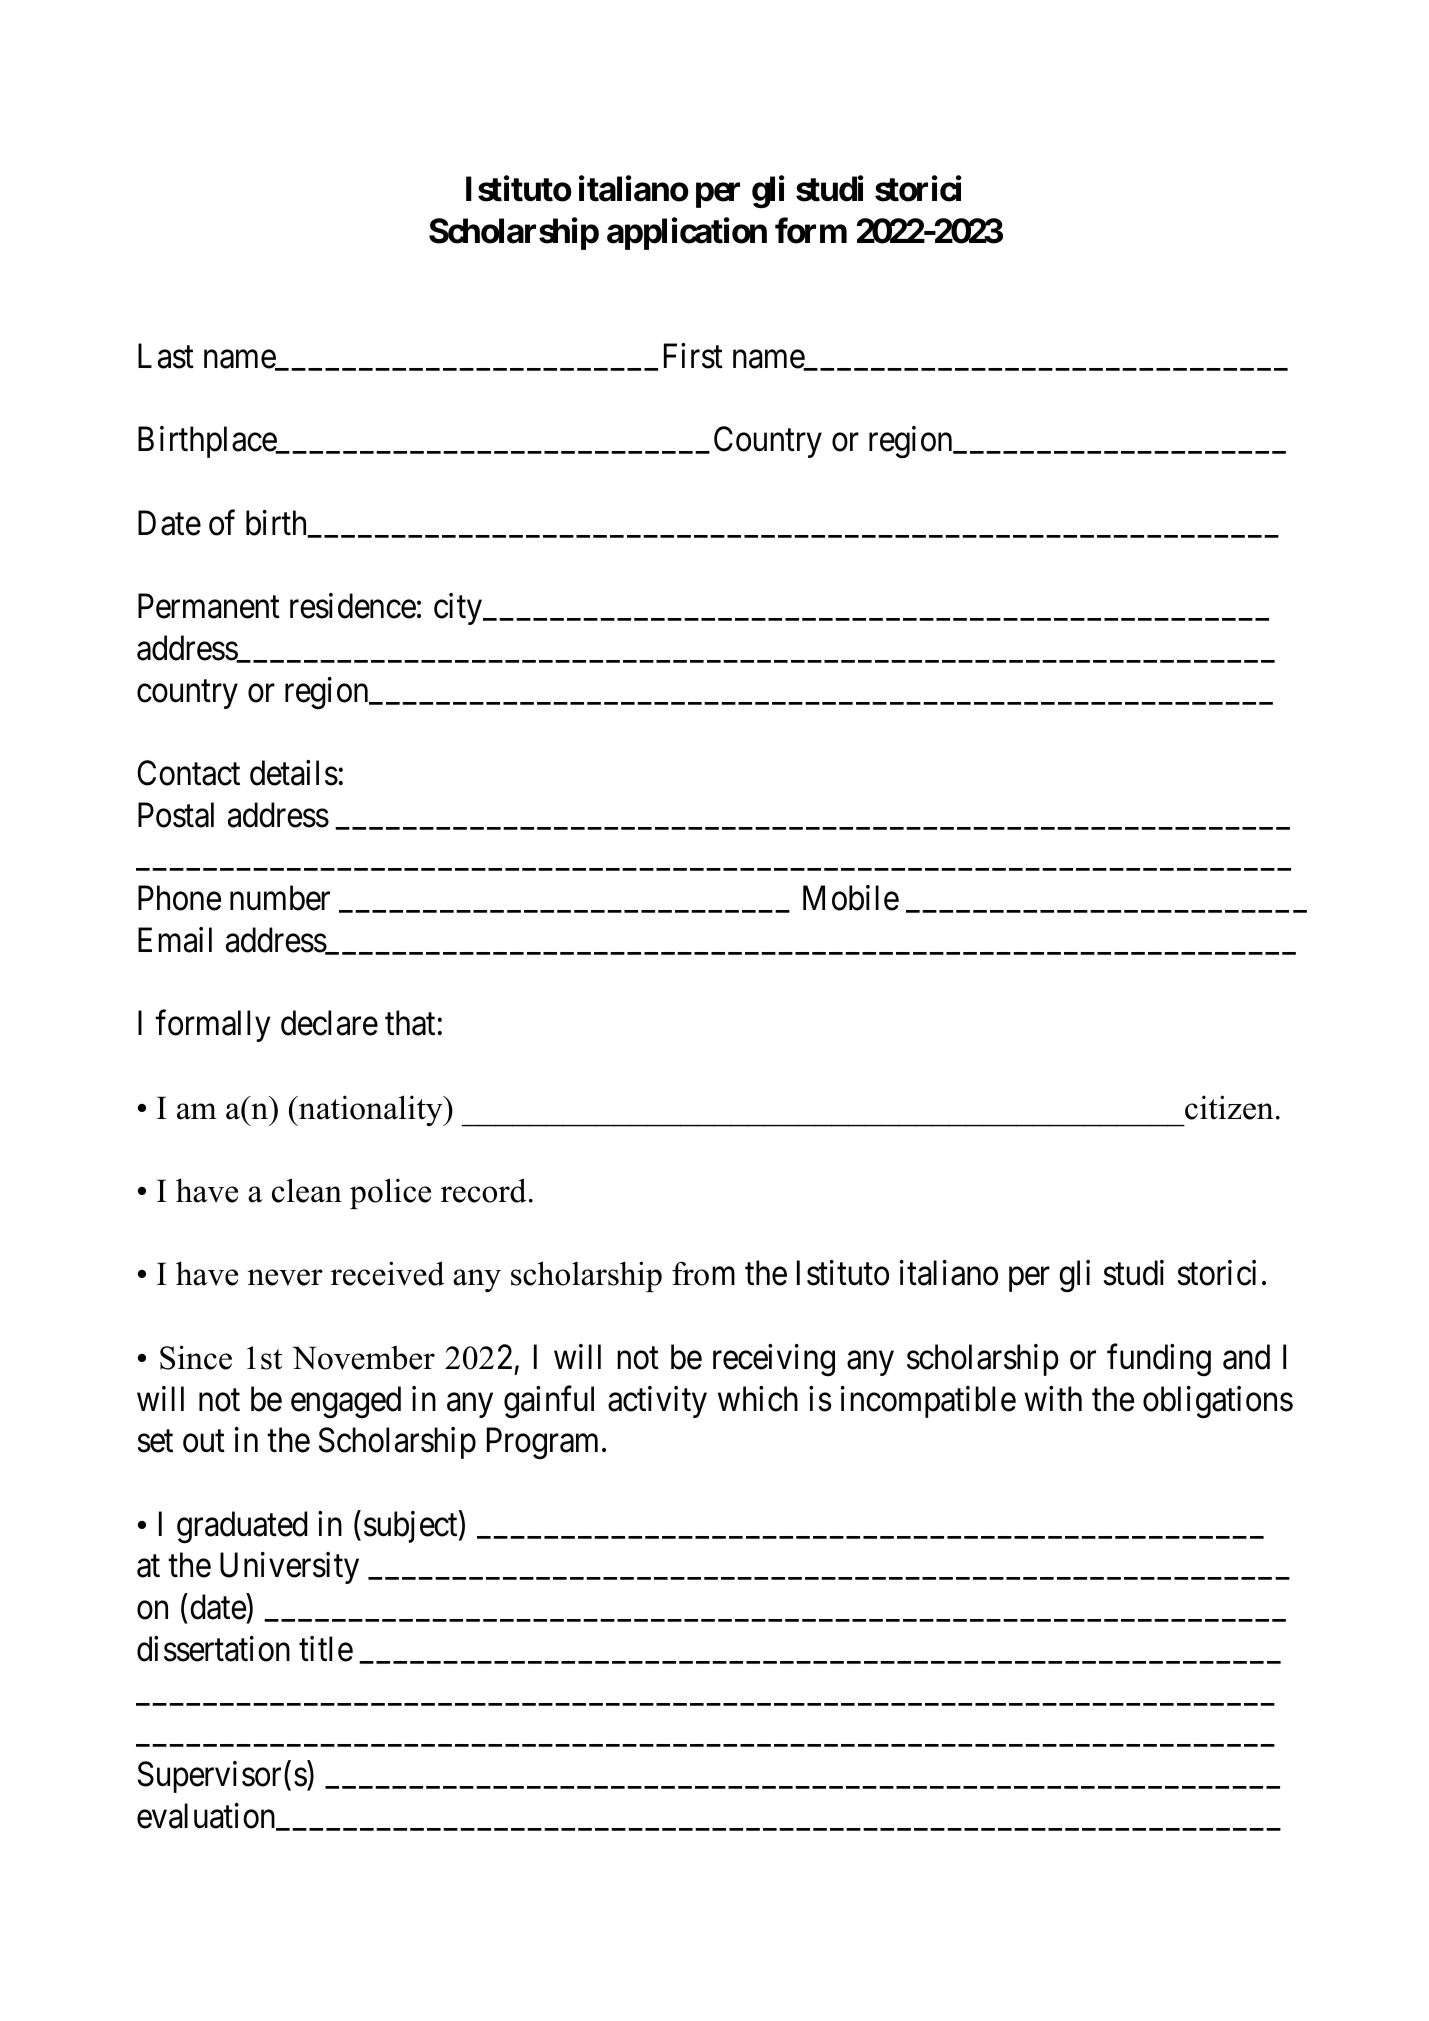 This page has height=2021, width=1429. What do you see at coordinates (353, 606) in the page?
I see `residence` at bounding box center [353, 606].
